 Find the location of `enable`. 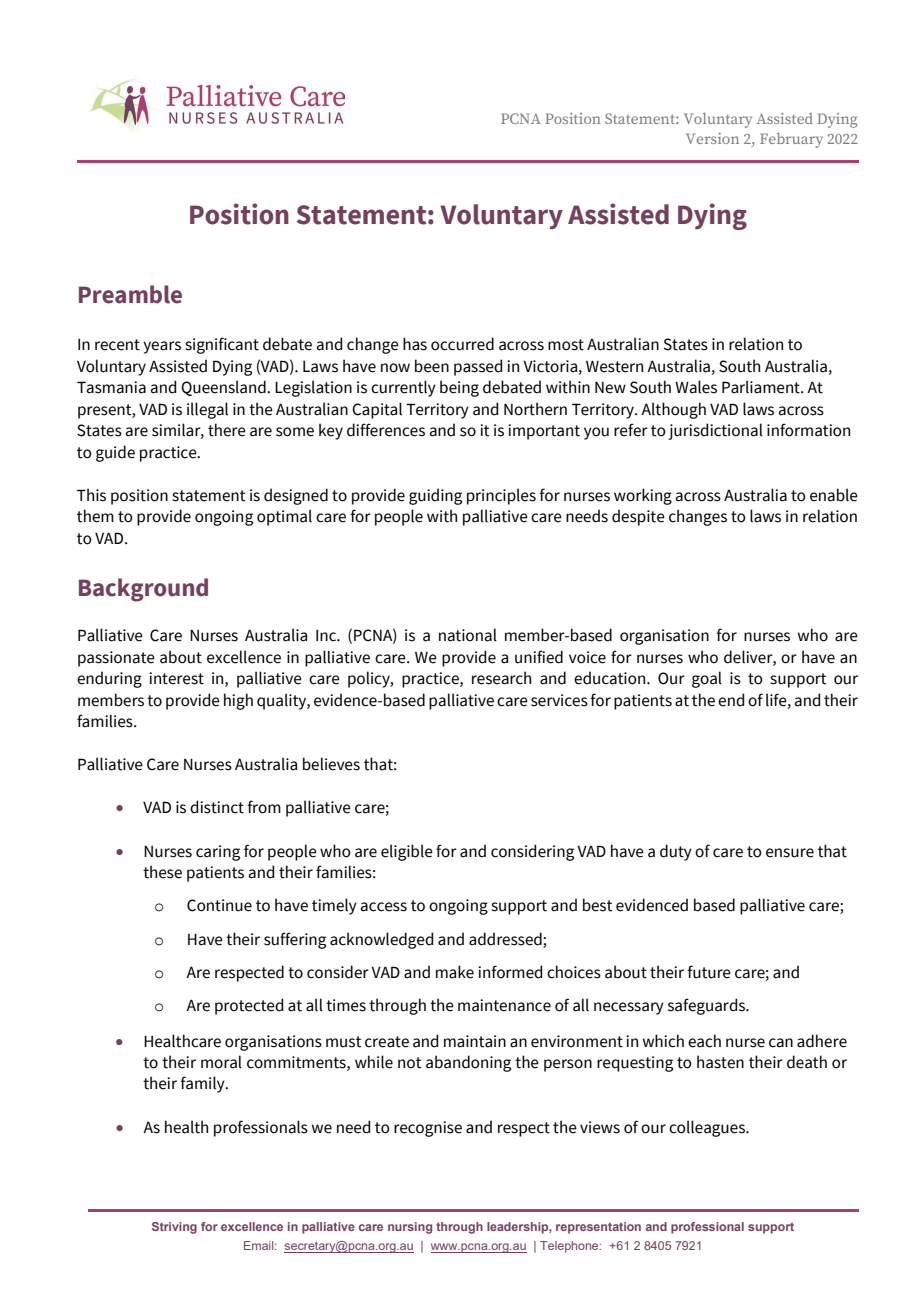

enable is located at coordinates (834, 495).
